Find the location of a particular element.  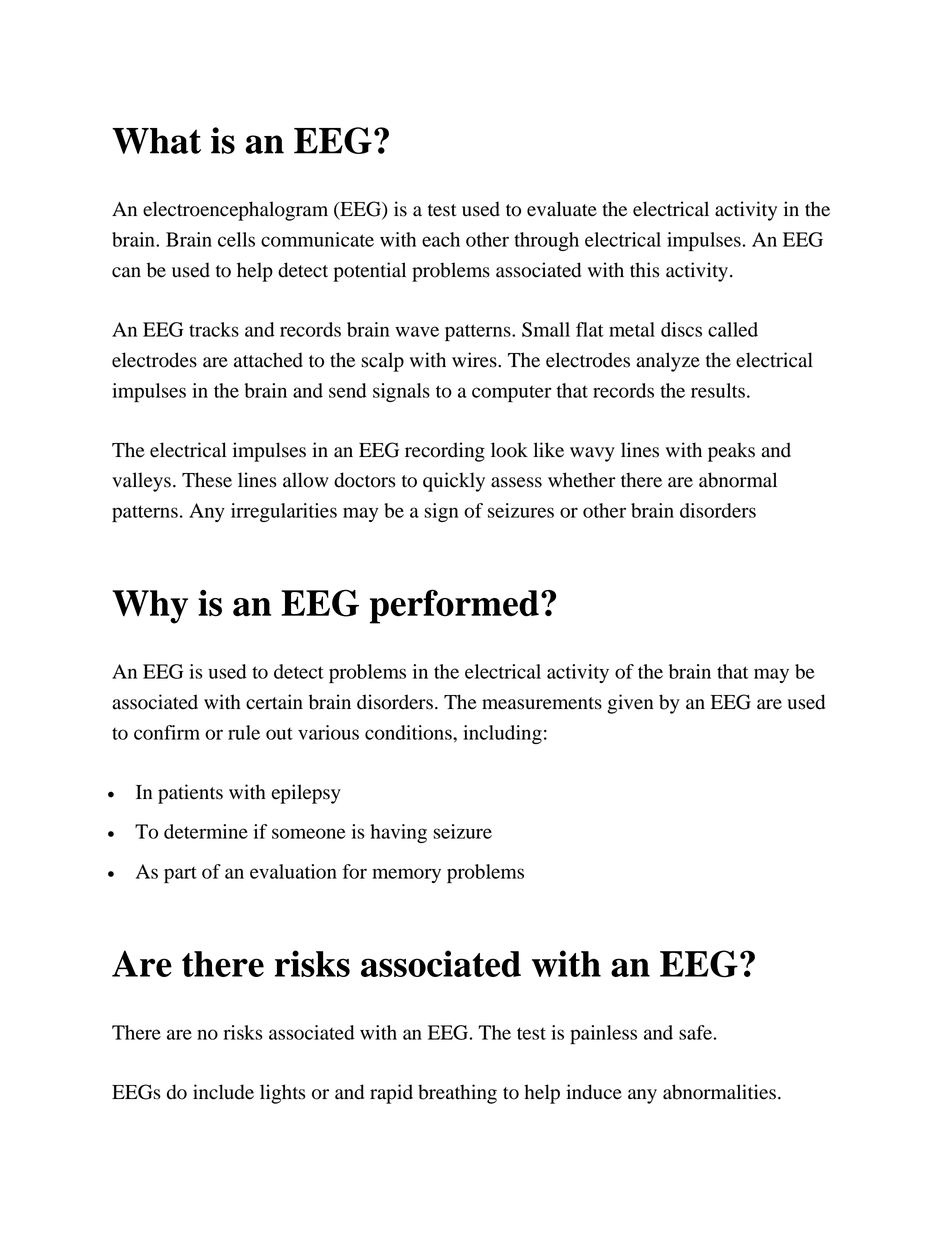

patients is located at coordinates (190, 794).
